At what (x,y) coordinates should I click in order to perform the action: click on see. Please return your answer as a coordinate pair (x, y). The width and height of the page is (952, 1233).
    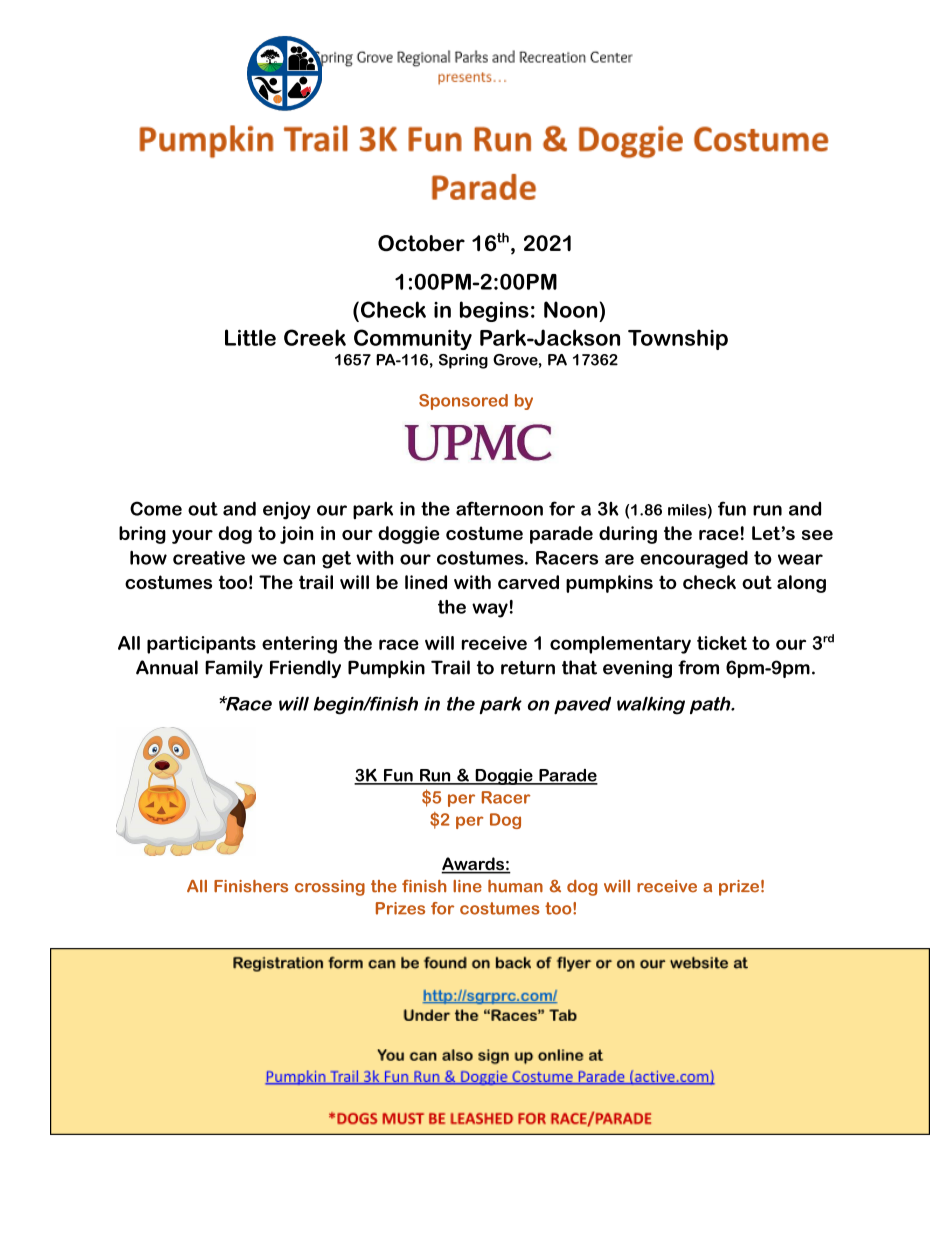
    Looking at the image, I should click on (817, 535).
